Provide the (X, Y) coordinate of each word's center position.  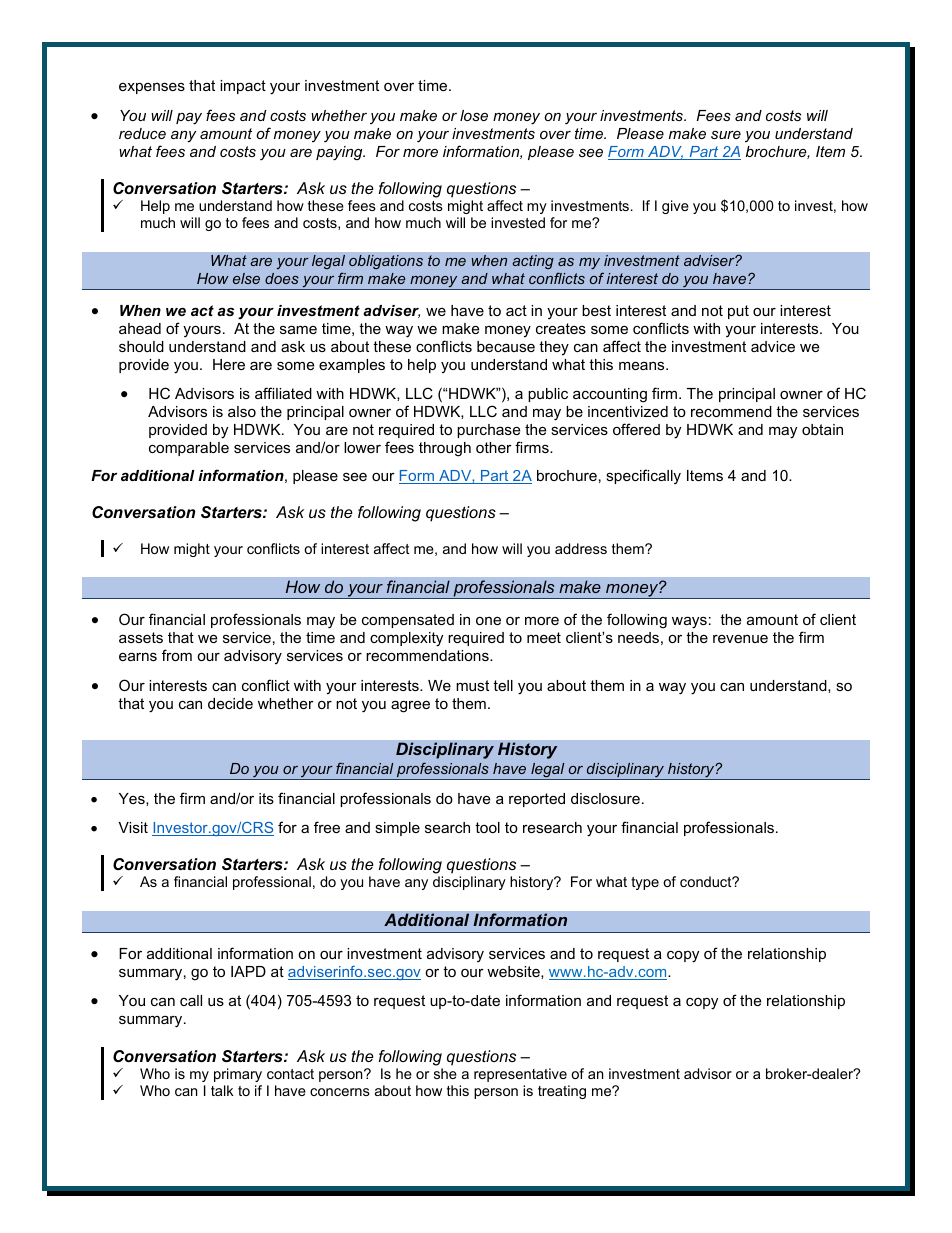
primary (238, 1075)
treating (562, 1092)
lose (474, 115)
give (675, 207)
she (445, 1073)
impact (243, 87)
